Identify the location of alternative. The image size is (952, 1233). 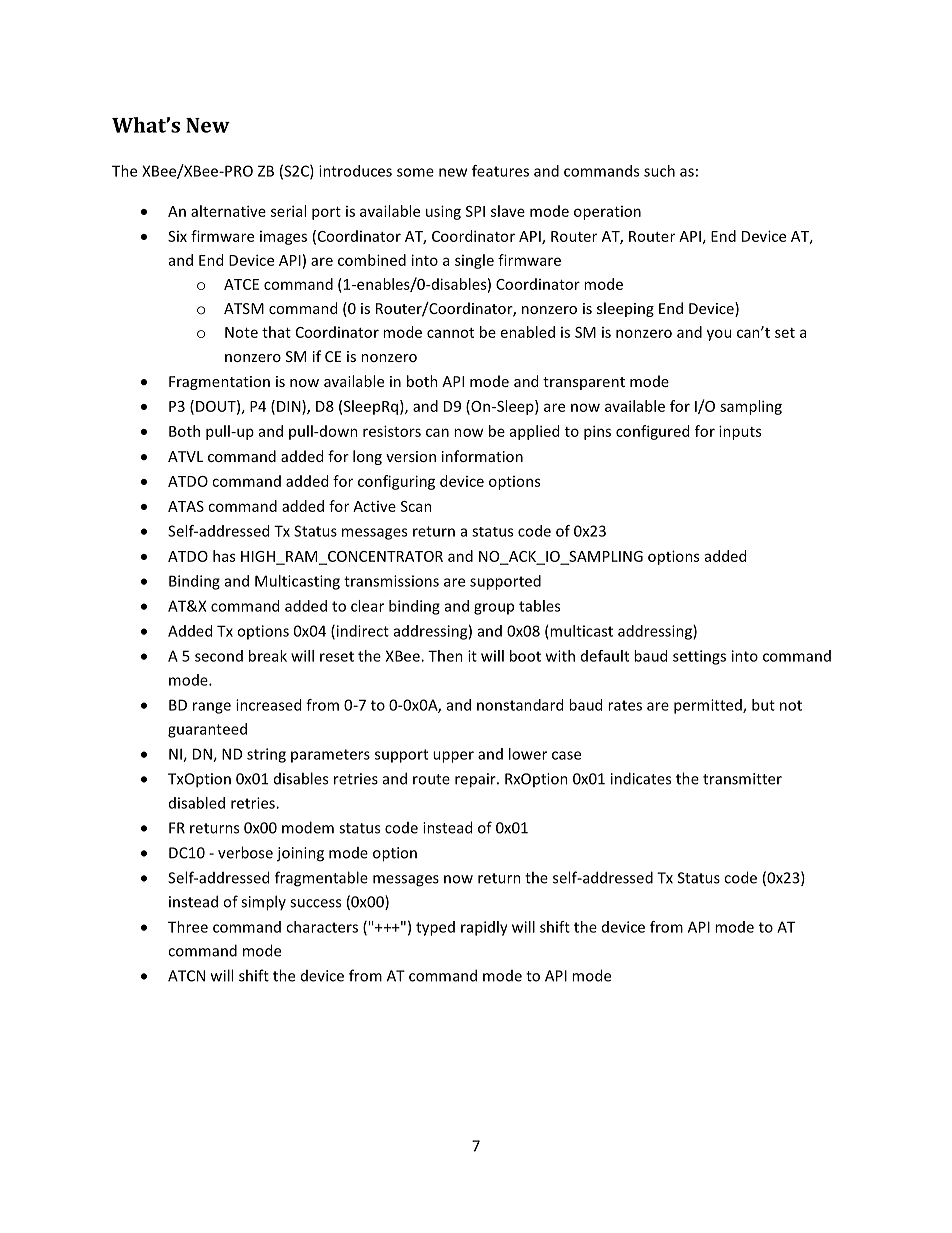
(228, 211).
